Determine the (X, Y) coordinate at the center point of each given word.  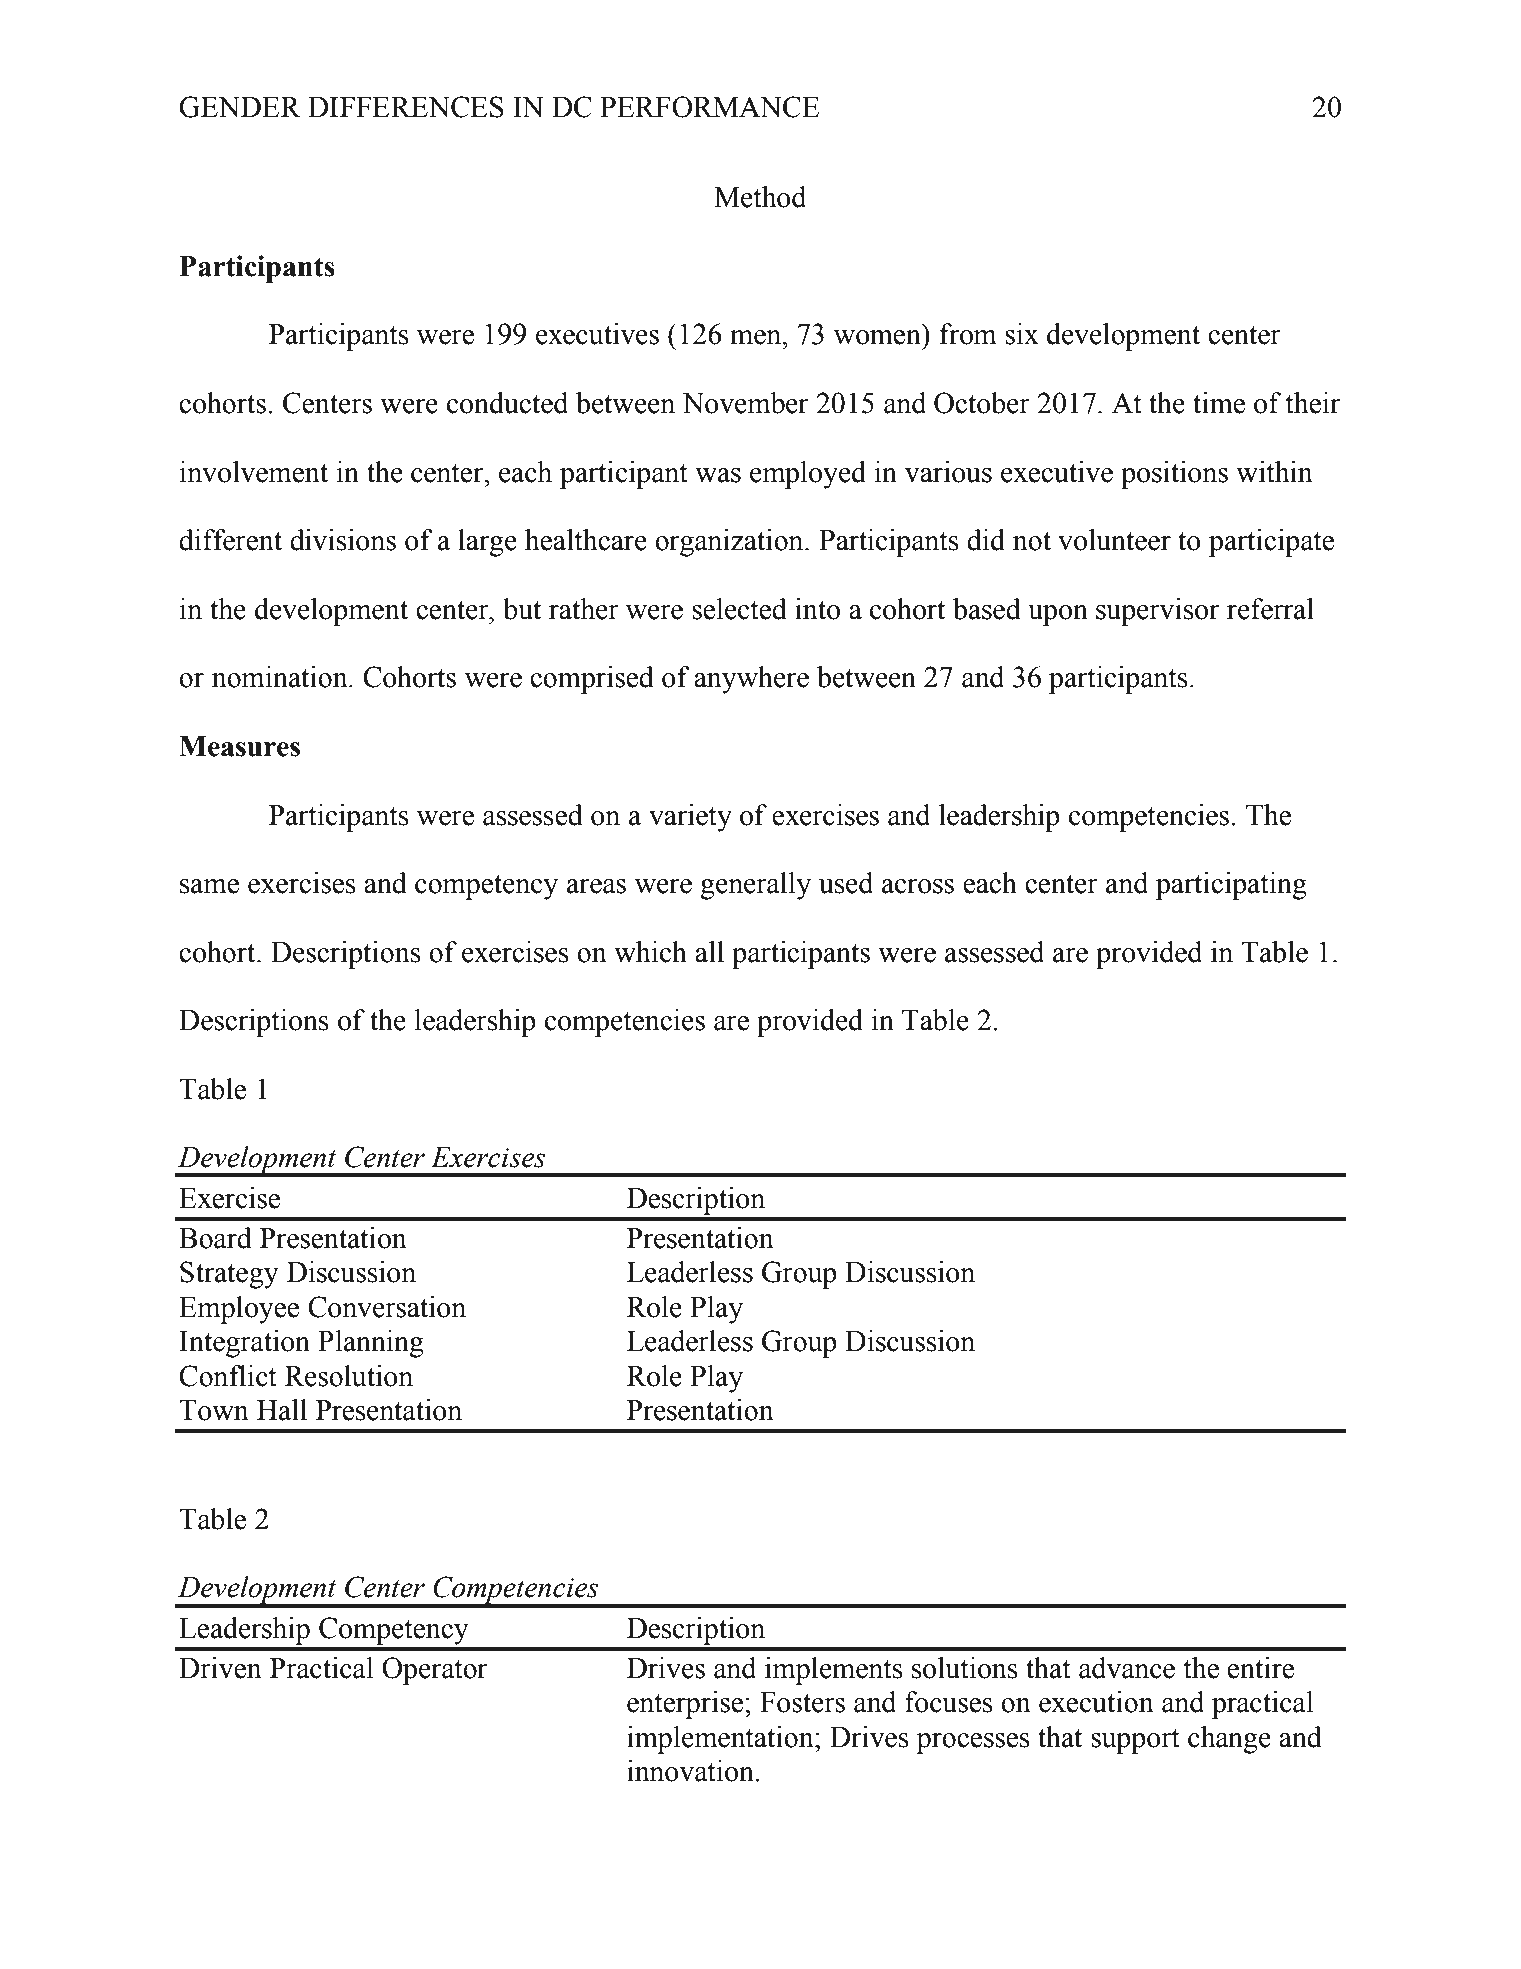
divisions (343, 540)
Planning (371, 1344)
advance (1127, 1668)
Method (760, 197)
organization (730, 543)
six (1022, 334)
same (209, 886)
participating (1231, 886)
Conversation (387, 1307)
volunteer (1114, 540)
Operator (434, 1671)
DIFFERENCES (406, 107)
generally (756, 886)
